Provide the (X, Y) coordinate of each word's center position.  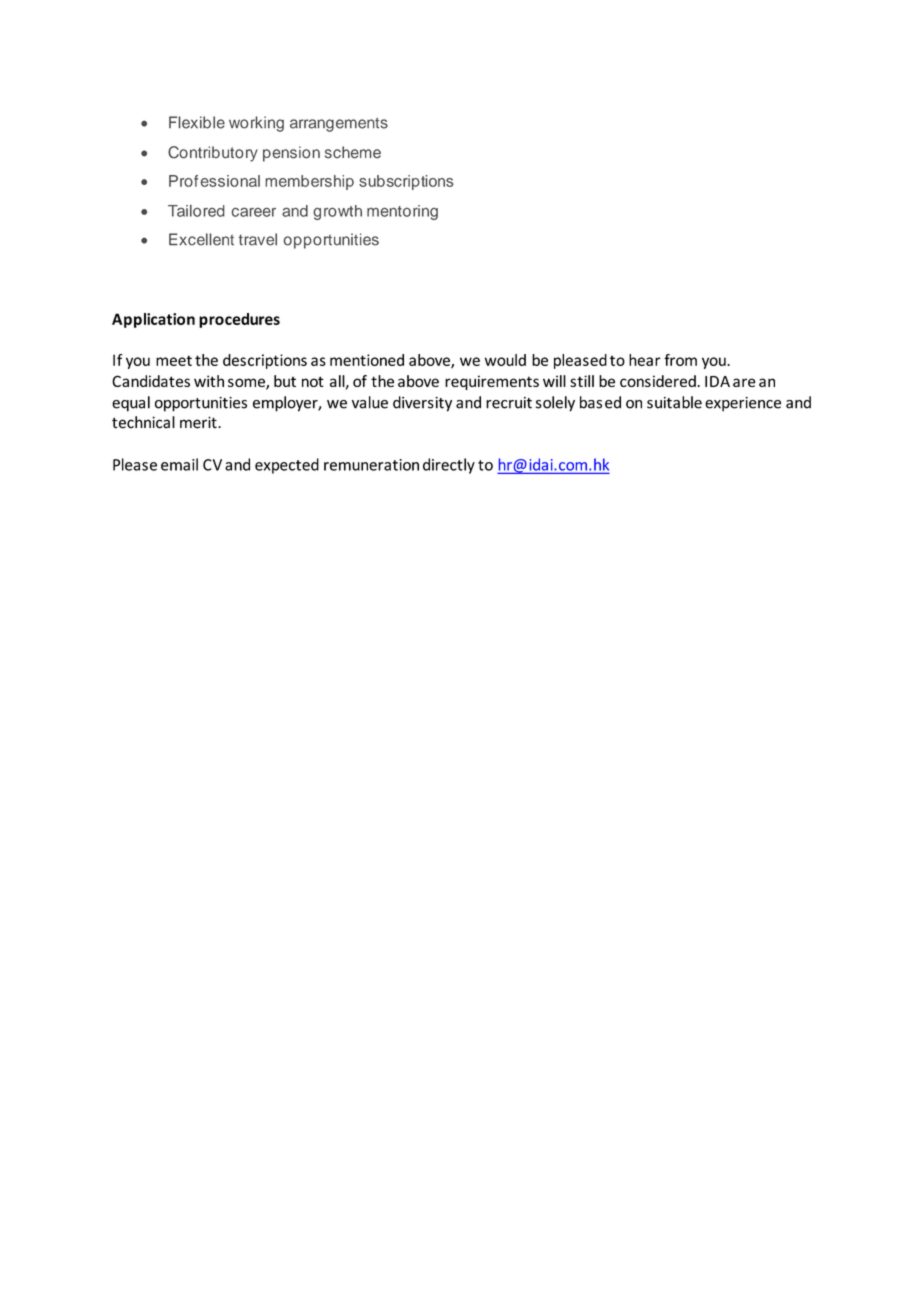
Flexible (197, 122)
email (179, 464)
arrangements (339, 124)
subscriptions (406, 182)
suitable (674, 402)
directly (449, 466)
